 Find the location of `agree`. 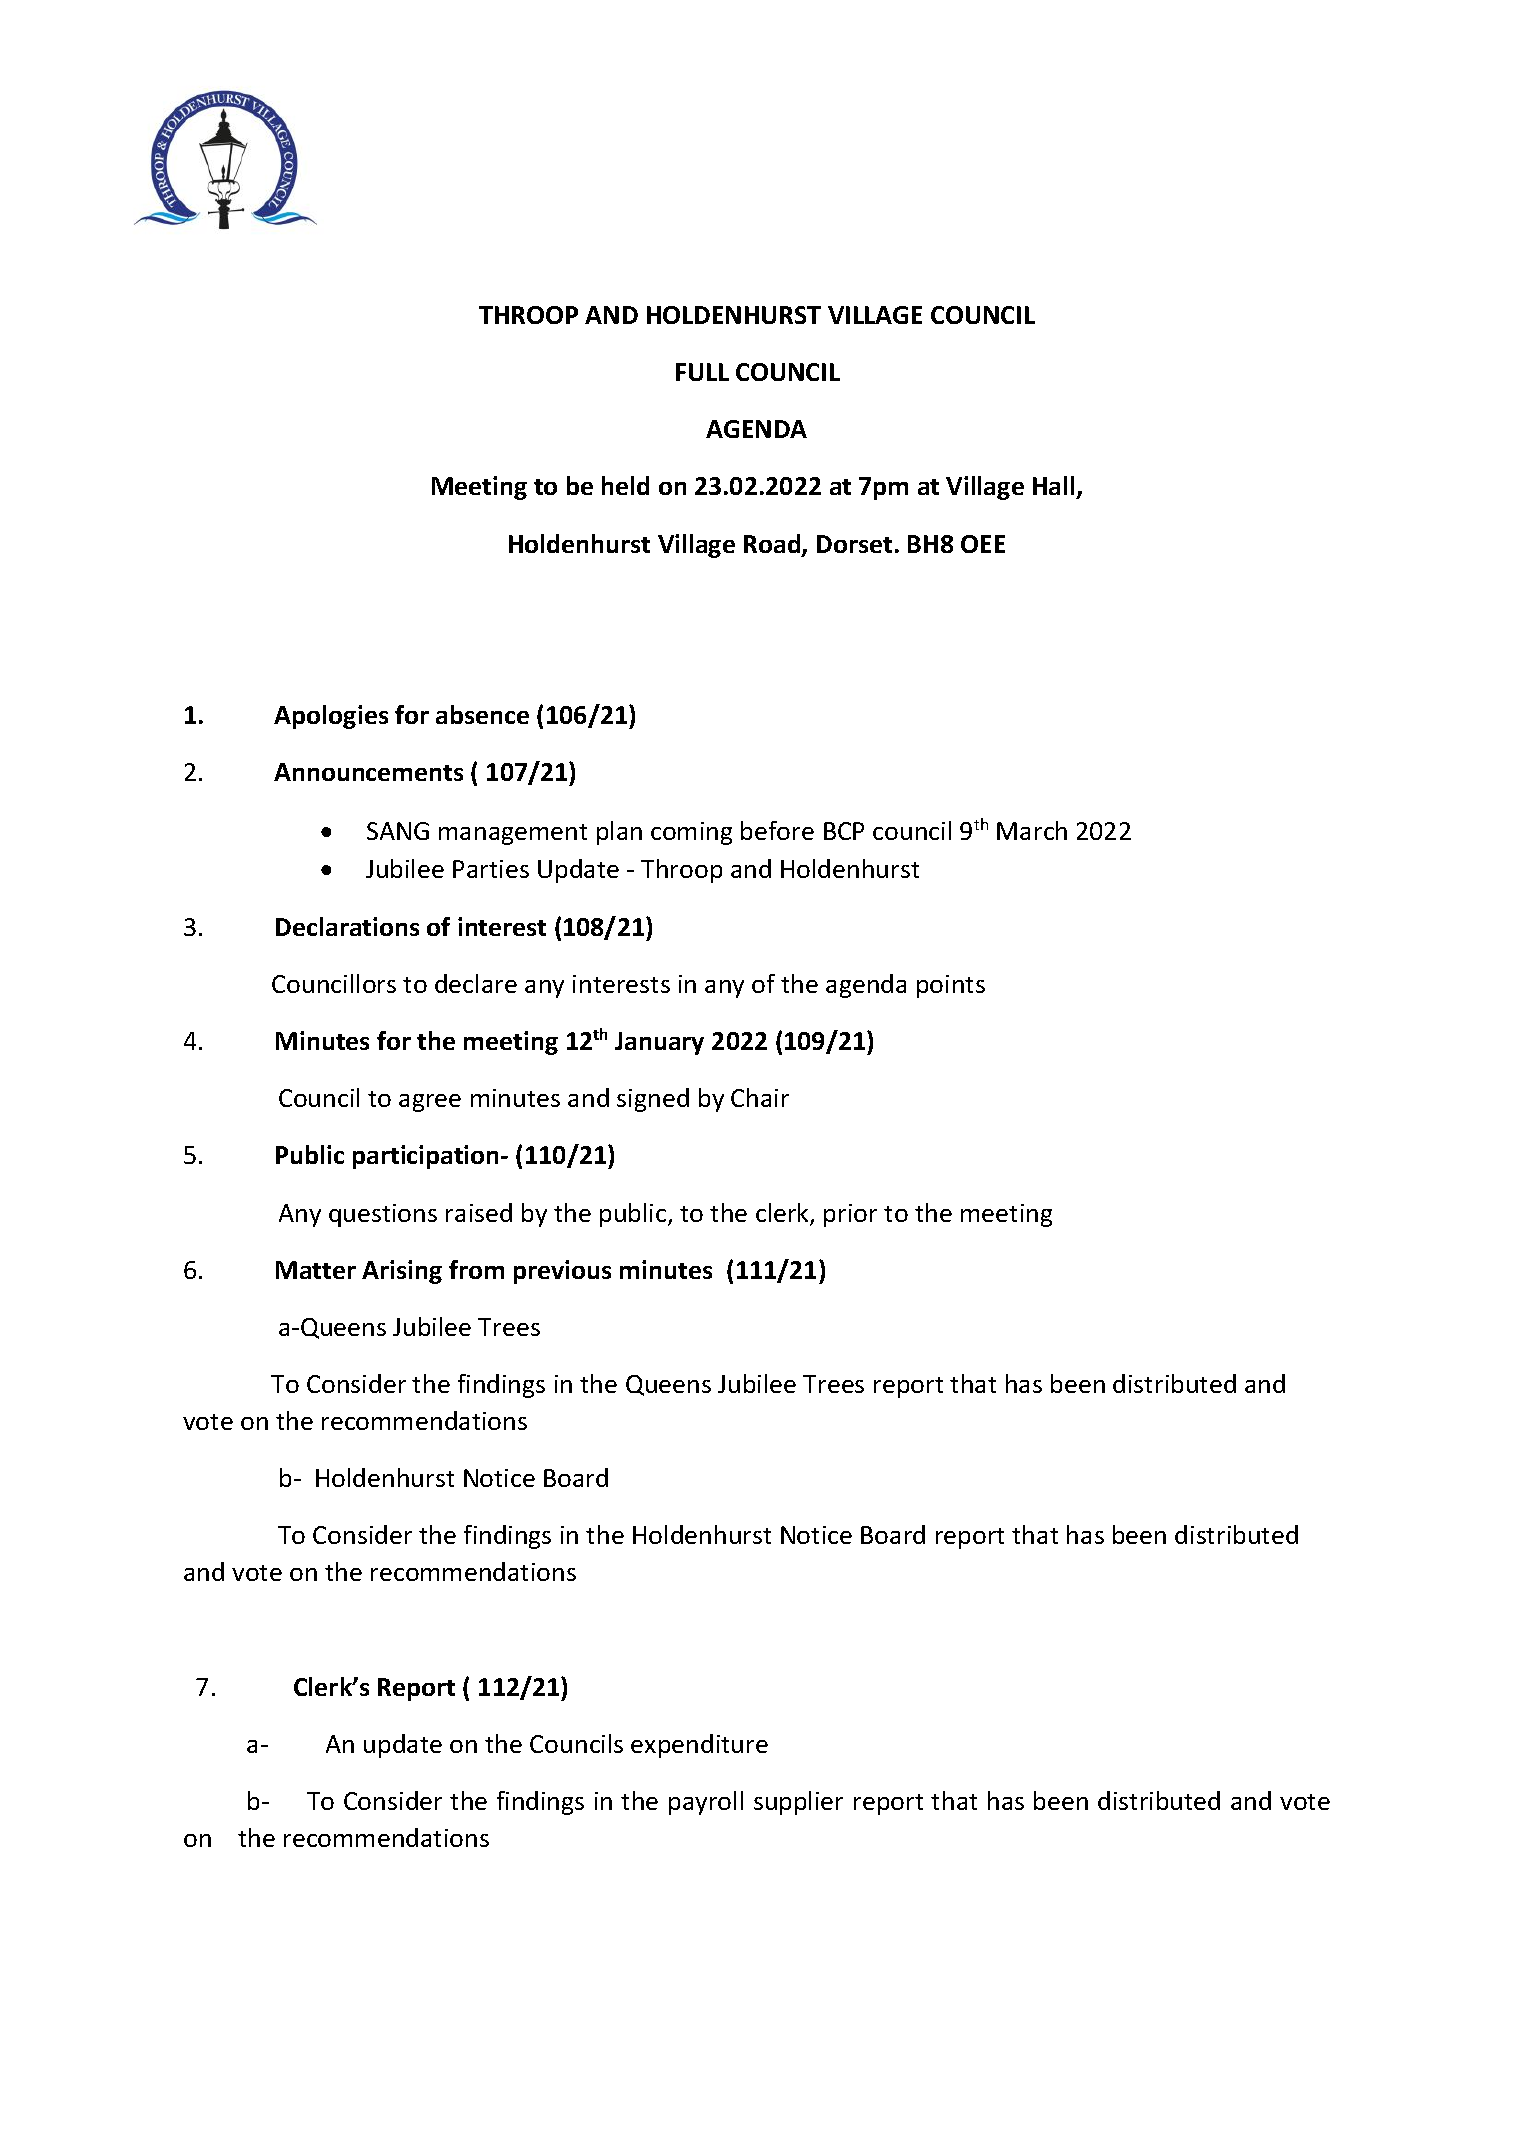

agree is located at coordinates (430, 1103).
